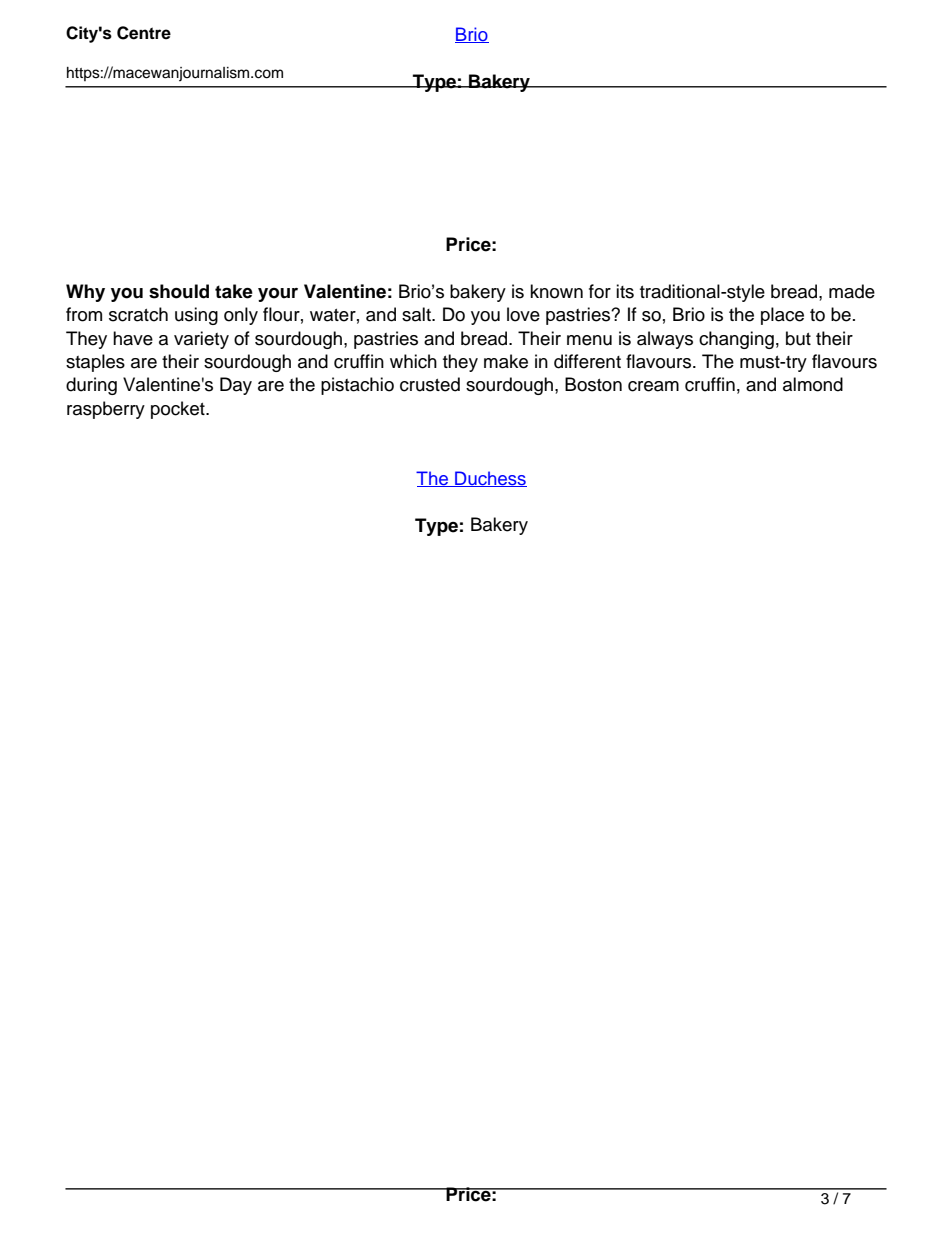 Image resolution: width=952 pixels, height=1233 pixels. What do you see at coordinates (179, 291) in the image?
I see `should` at bounding box center [179, 291].
